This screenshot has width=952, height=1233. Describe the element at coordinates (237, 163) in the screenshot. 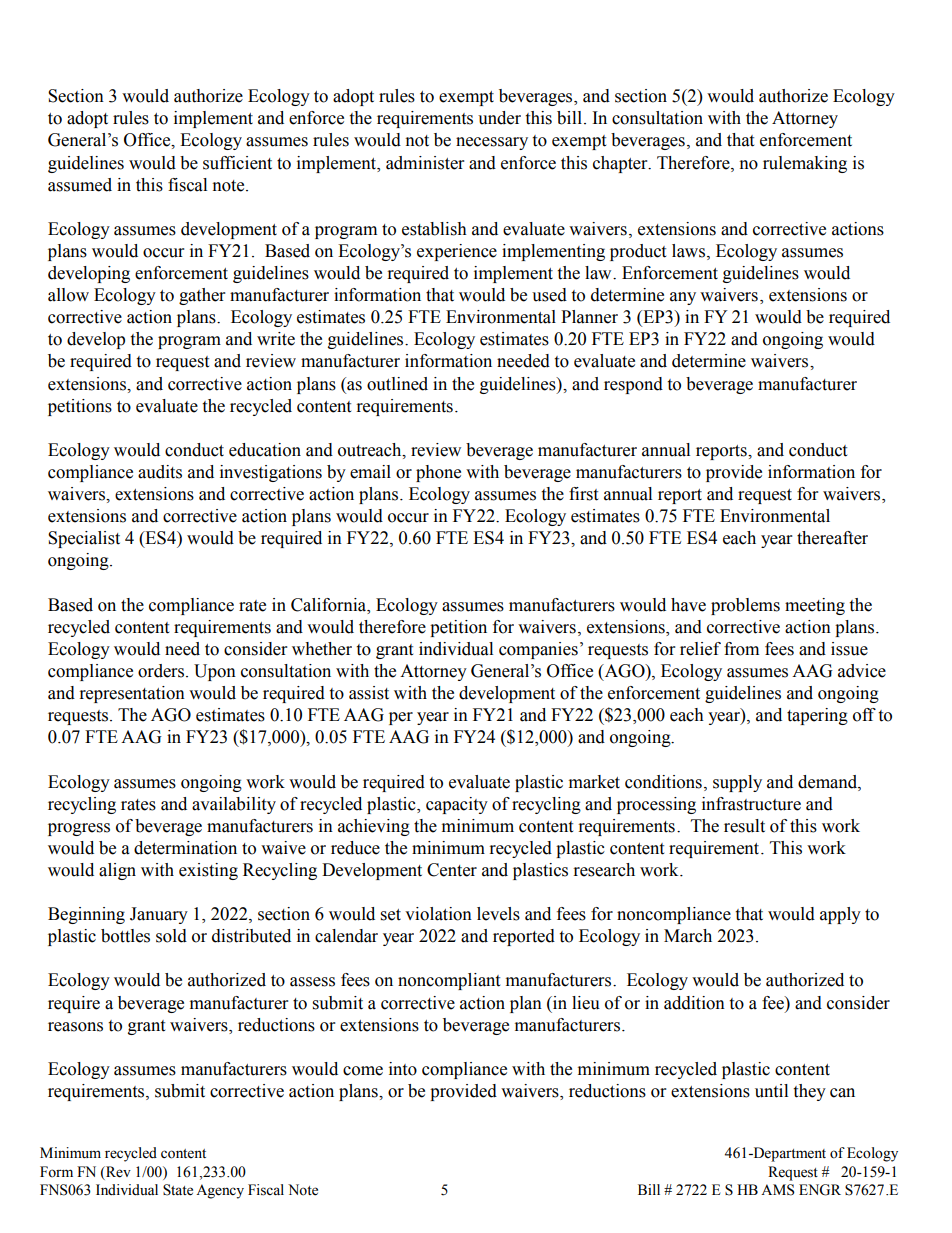

I see `sufficient` at that location.
